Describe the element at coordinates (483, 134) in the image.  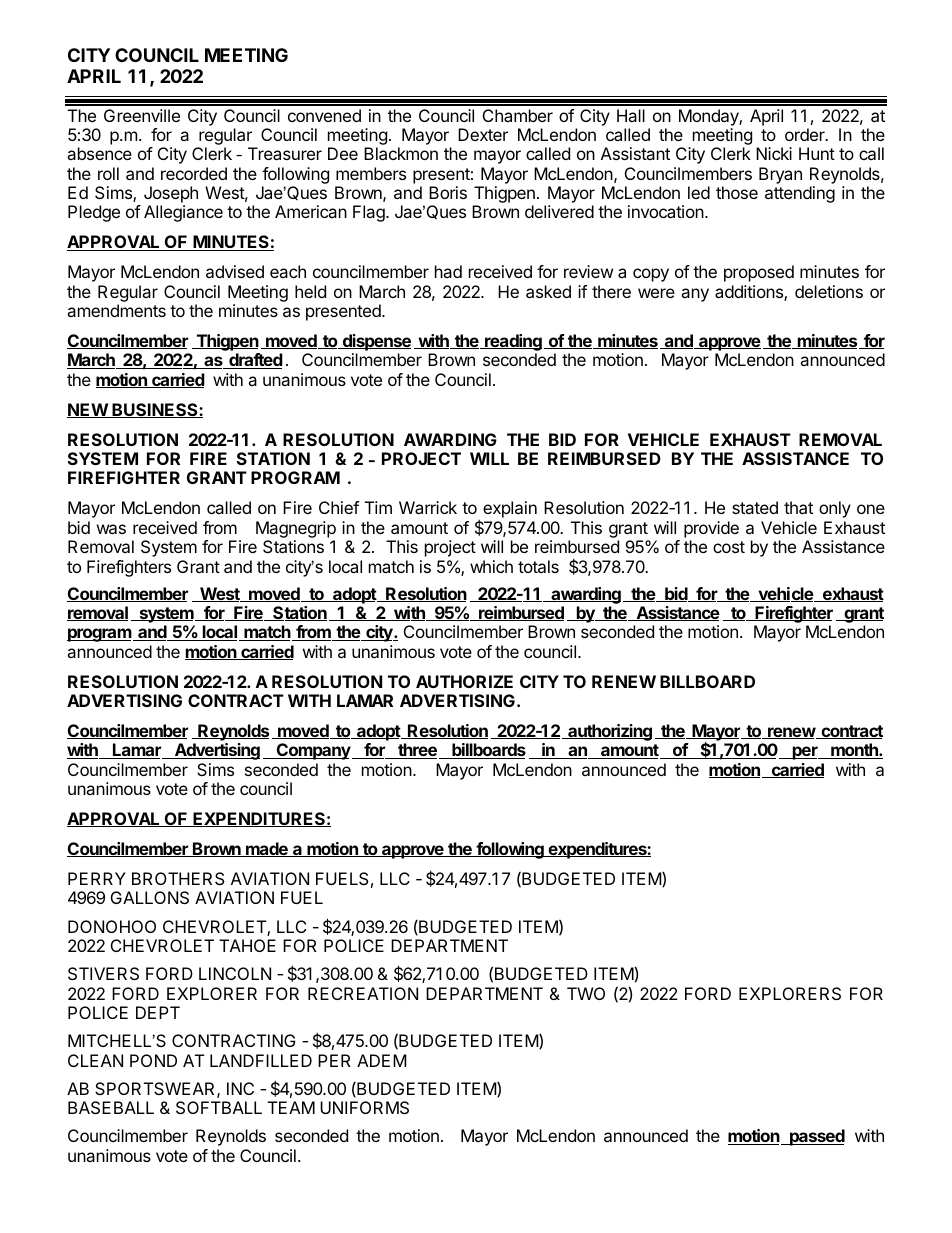
I see `Dexter` at that location.
